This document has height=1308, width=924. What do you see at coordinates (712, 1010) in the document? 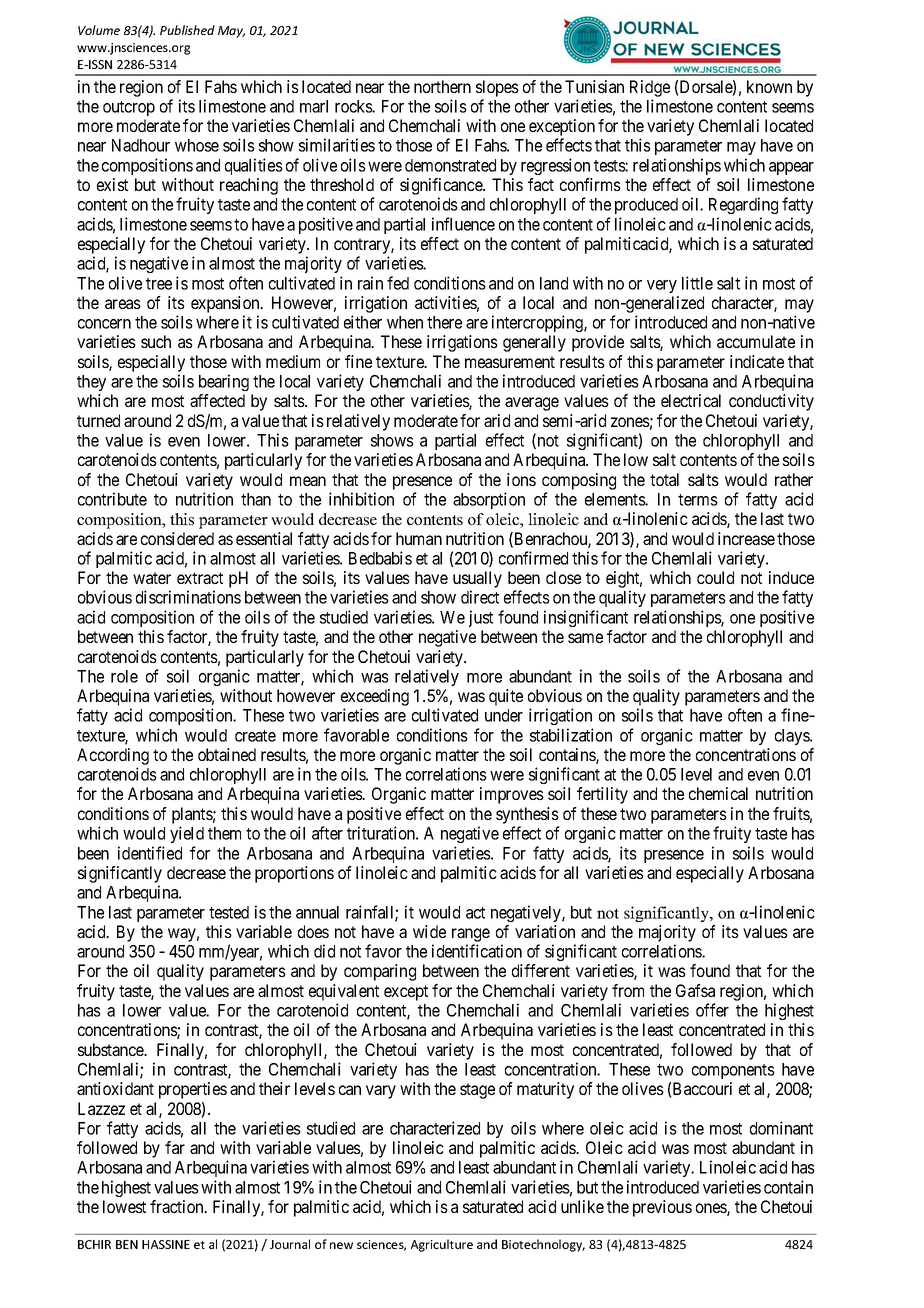
I see `offer` at bounding box center [712, 1010].
